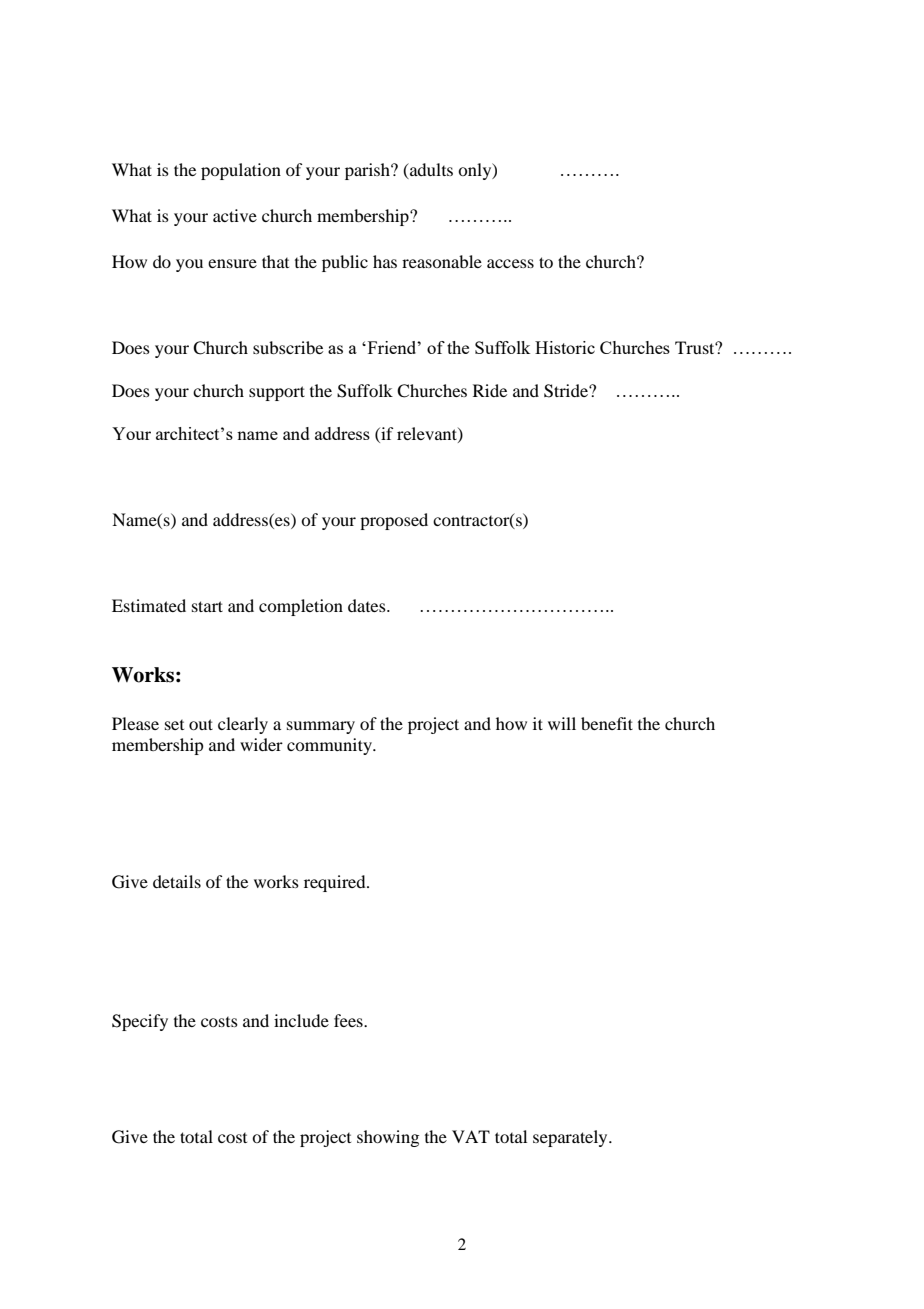  What do you see at coordinates (510, 263) in the page?
I see `access` at bounding box center [510, 263].
